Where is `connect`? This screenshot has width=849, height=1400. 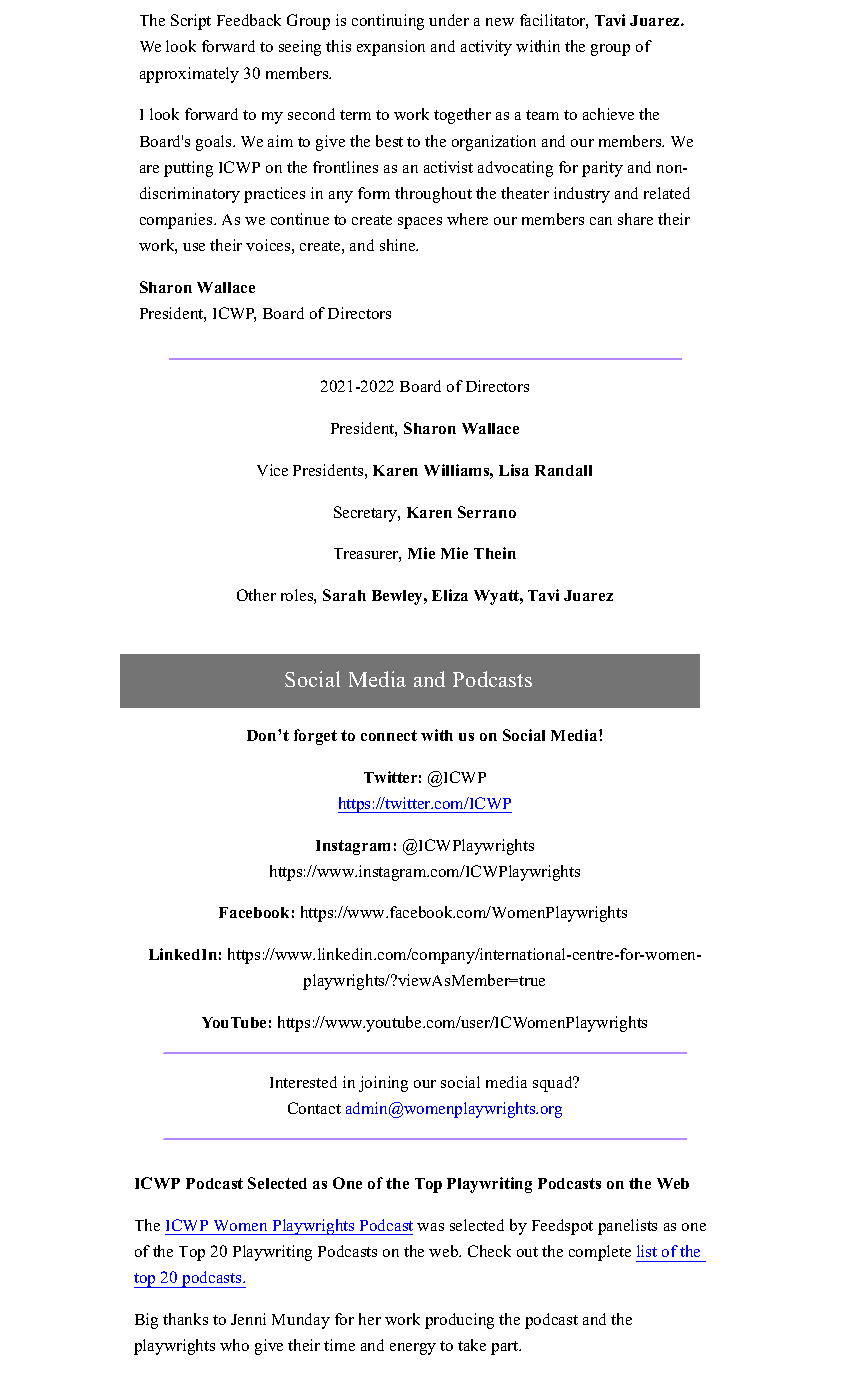
connect is located at coordinates (389, 735).
